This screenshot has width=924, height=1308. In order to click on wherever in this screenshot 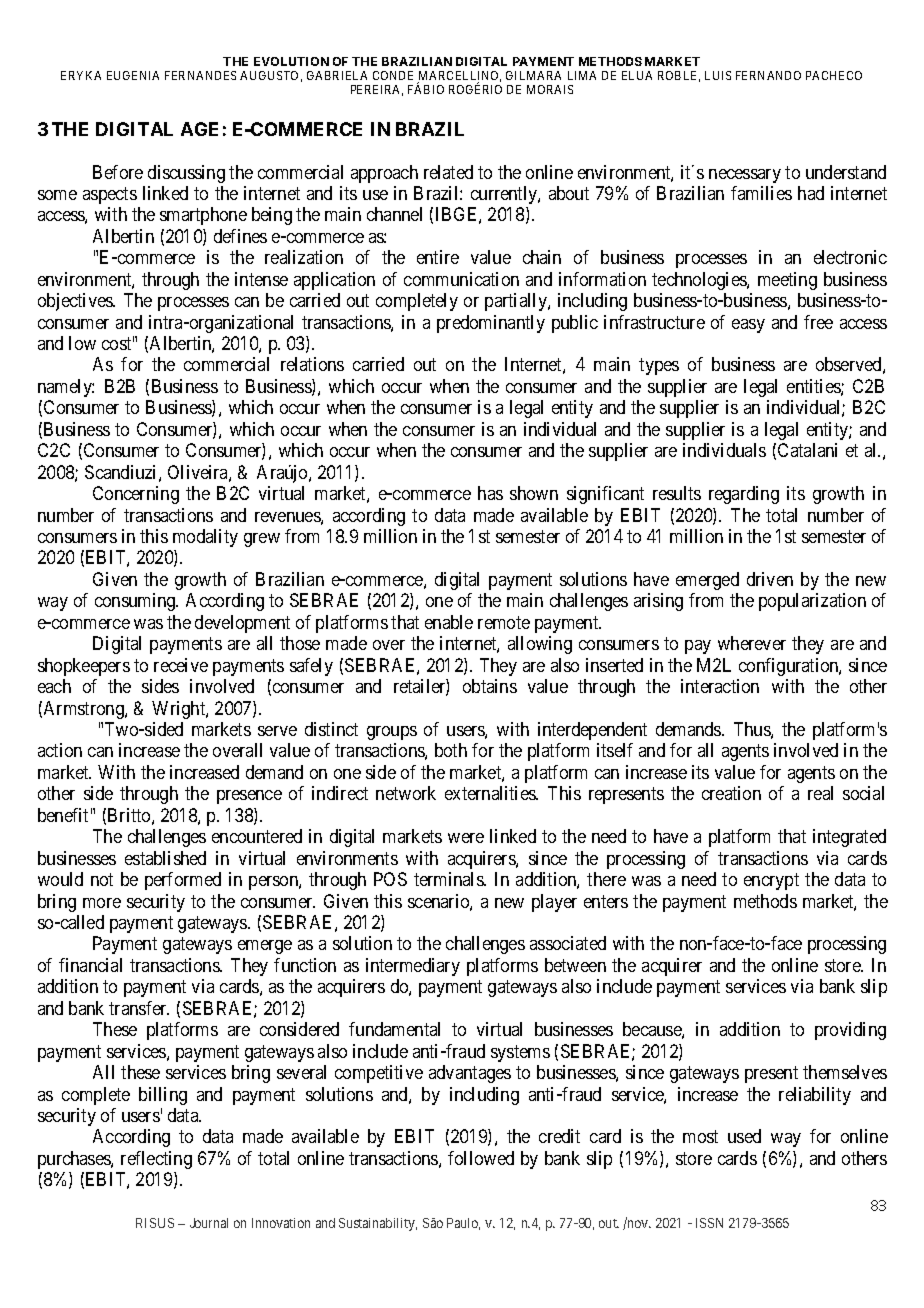, I will do `click(752, 643)`.
